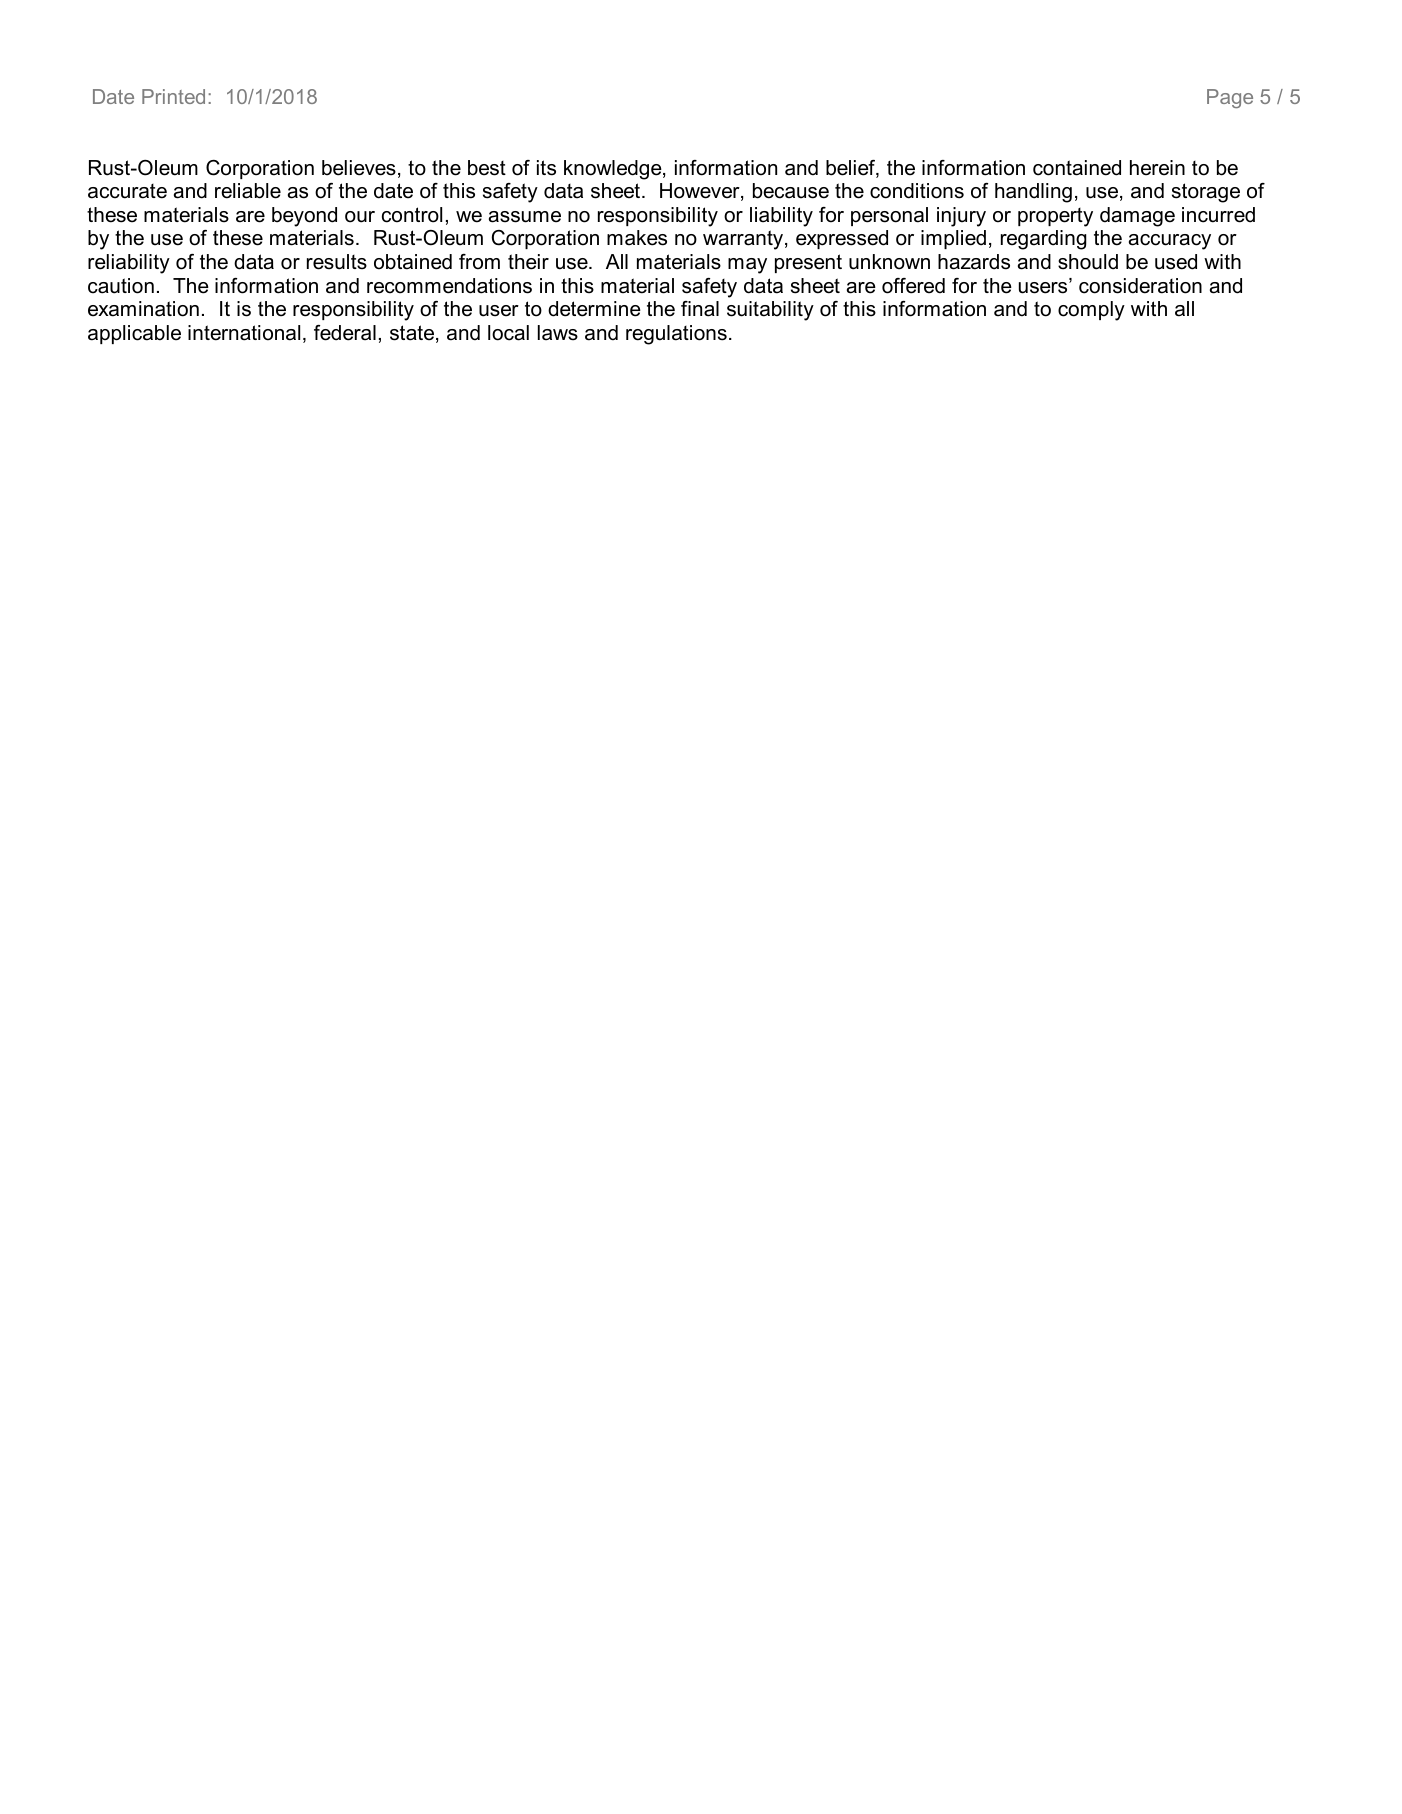 Image resolution: width=1402 pixels, height=1814 pixels. What do you see at coordinates (1137, 217) in the screenshot?
I see `damage` at bounding box center [1137, 217].
